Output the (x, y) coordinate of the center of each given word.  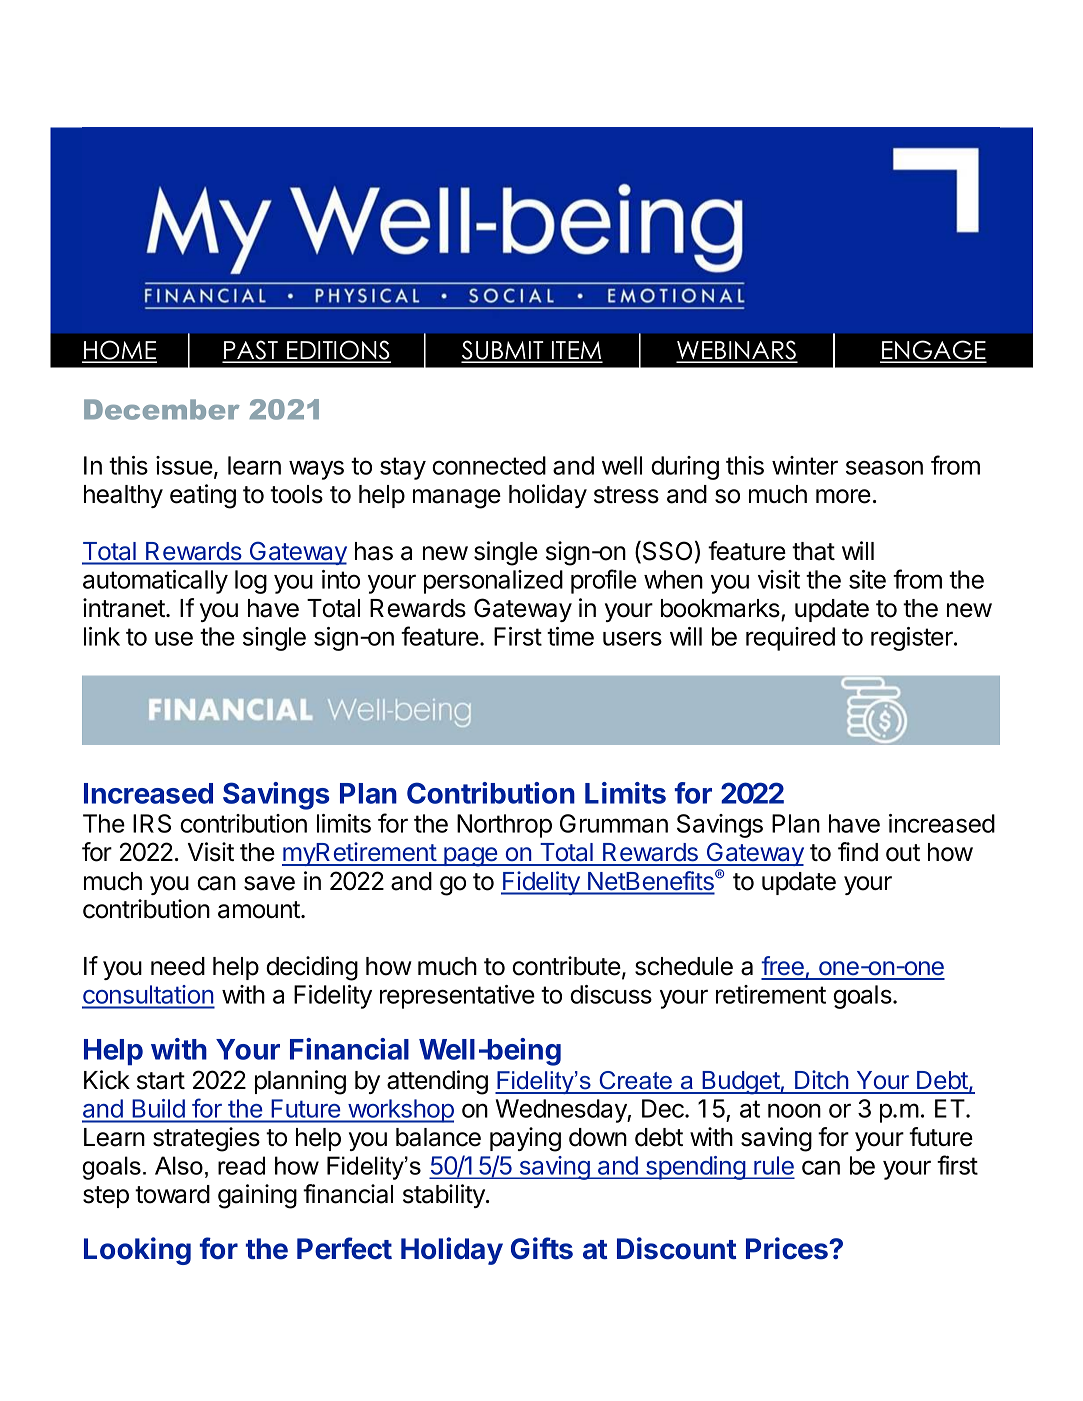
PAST (251, 351)
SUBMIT (503, 351)
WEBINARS (737, 351)
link (102, 636)
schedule (684, 966)
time (570, 636)
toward (172, 1194)
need (178, 966)
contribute (566, 966)
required (790, 639)
